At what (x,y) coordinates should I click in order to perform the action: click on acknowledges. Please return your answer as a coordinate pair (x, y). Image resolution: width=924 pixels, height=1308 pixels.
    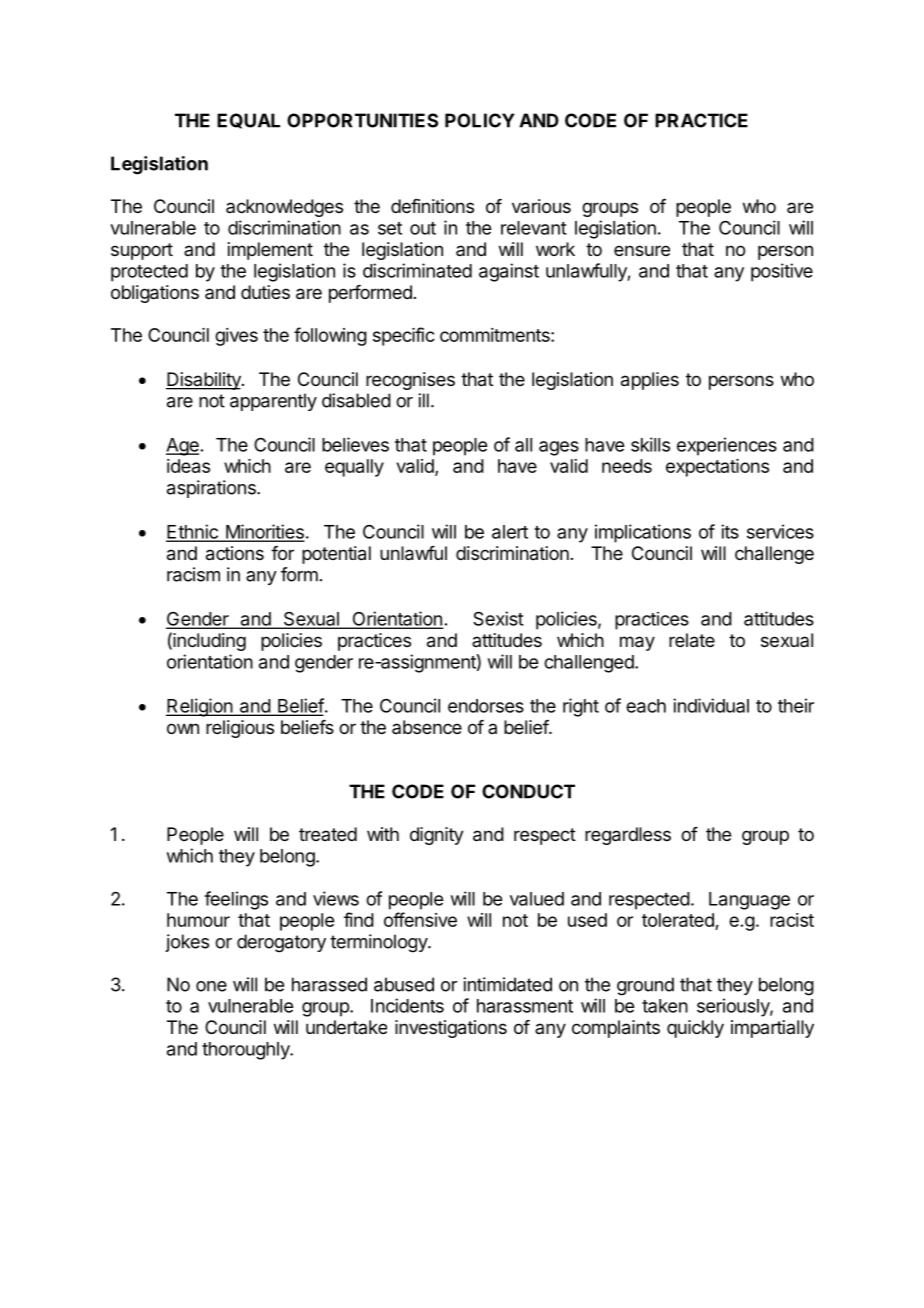
    Looking at the image, I should click on (284, 208).
